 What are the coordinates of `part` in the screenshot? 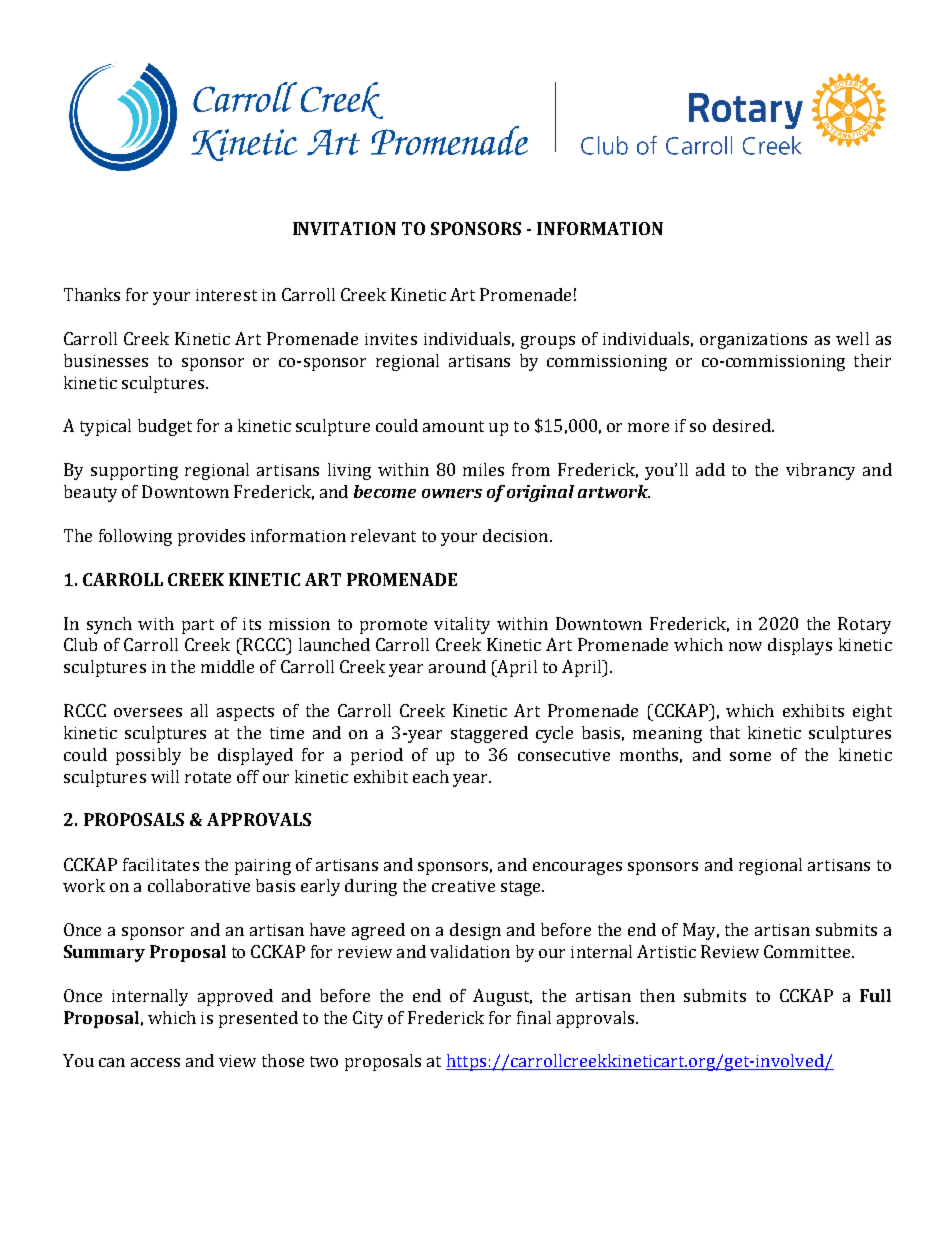 It's located at (198, 626).
